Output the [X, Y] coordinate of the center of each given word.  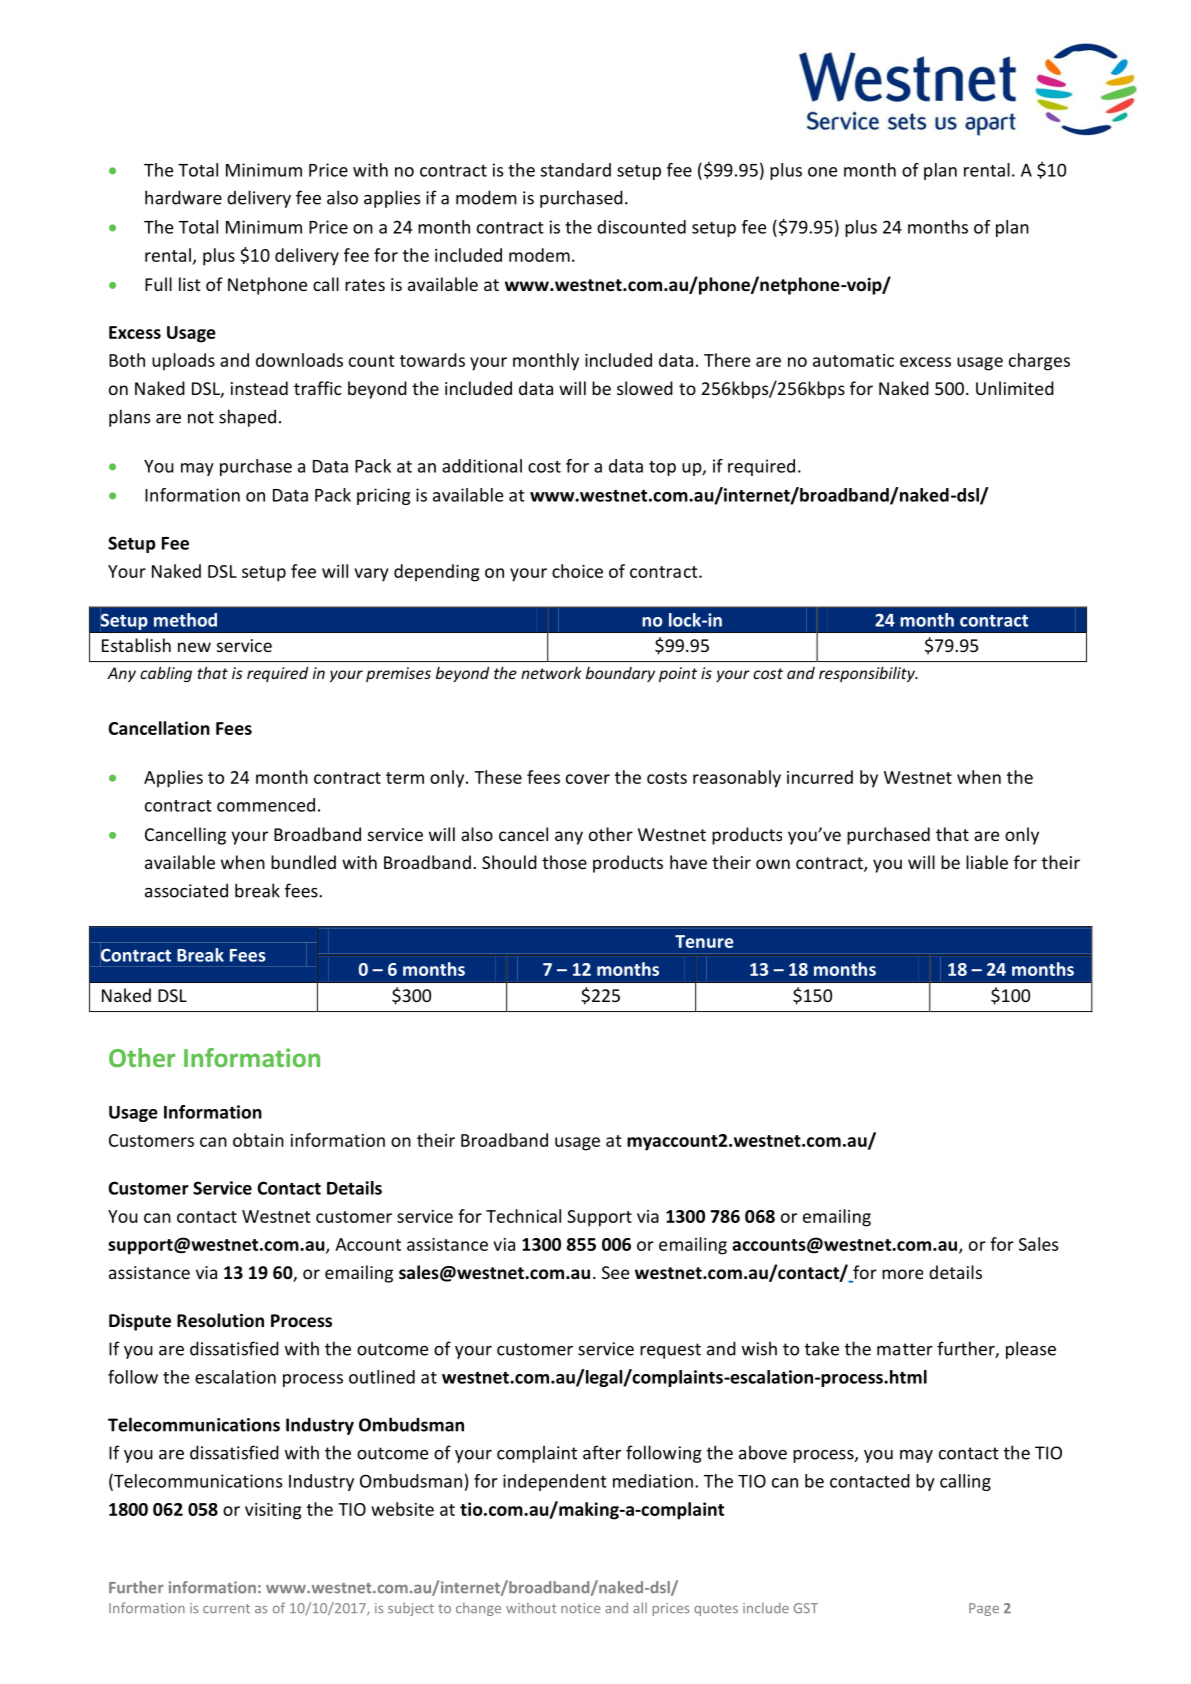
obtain [258, 1140]
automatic [853, 360]
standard [576, 170]
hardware [183, 197]
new [194, 647]
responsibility [868, 674]
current [226, 1608]
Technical [523, 1216]
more [902, 1274]
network [551, 673]
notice [580, 1608]
